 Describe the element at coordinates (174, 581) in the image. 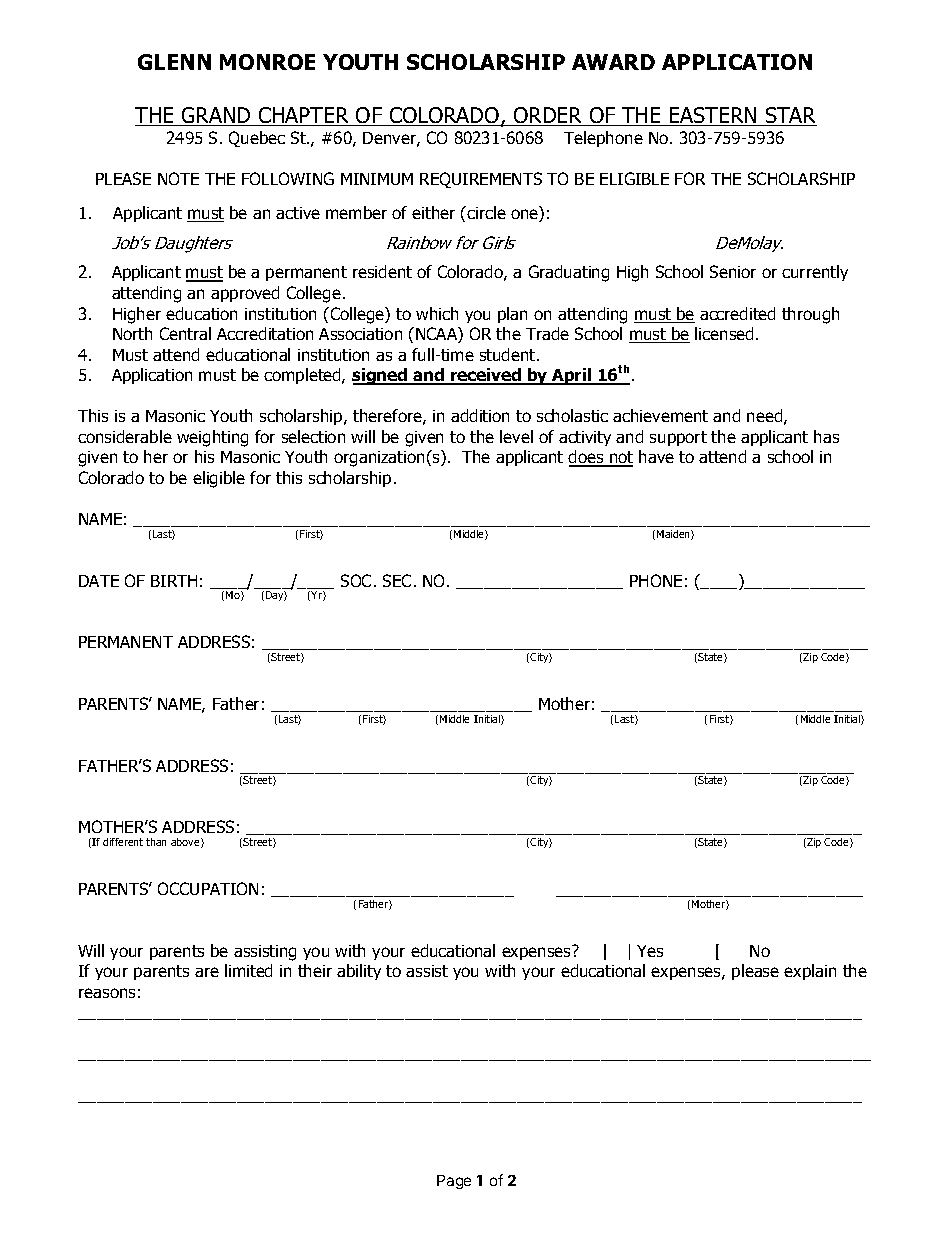

I see `BIRTH` at that location.
